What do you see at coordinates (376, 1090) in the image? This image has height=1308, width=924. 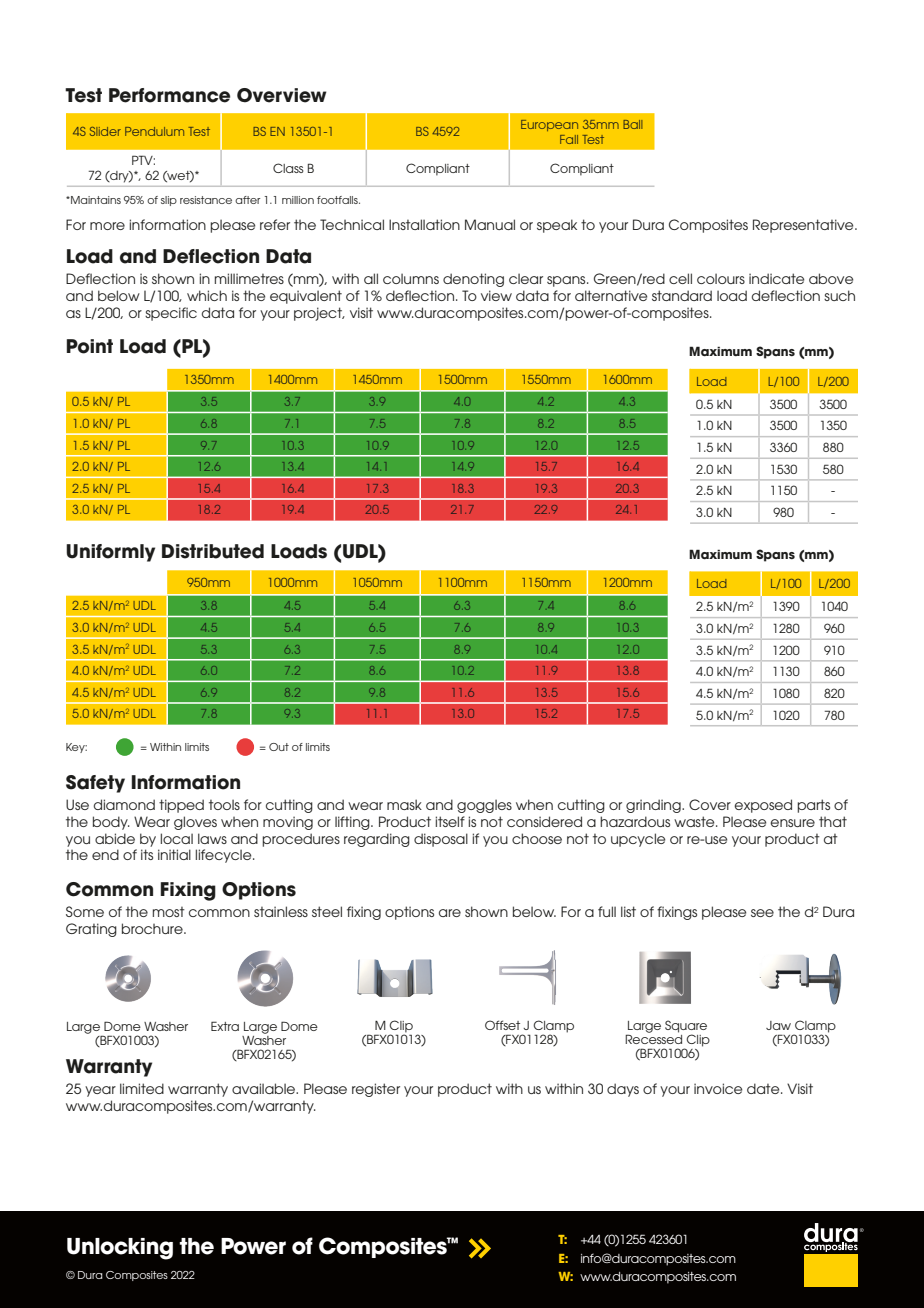 I see `register` at bounding box center [376, 1090].
